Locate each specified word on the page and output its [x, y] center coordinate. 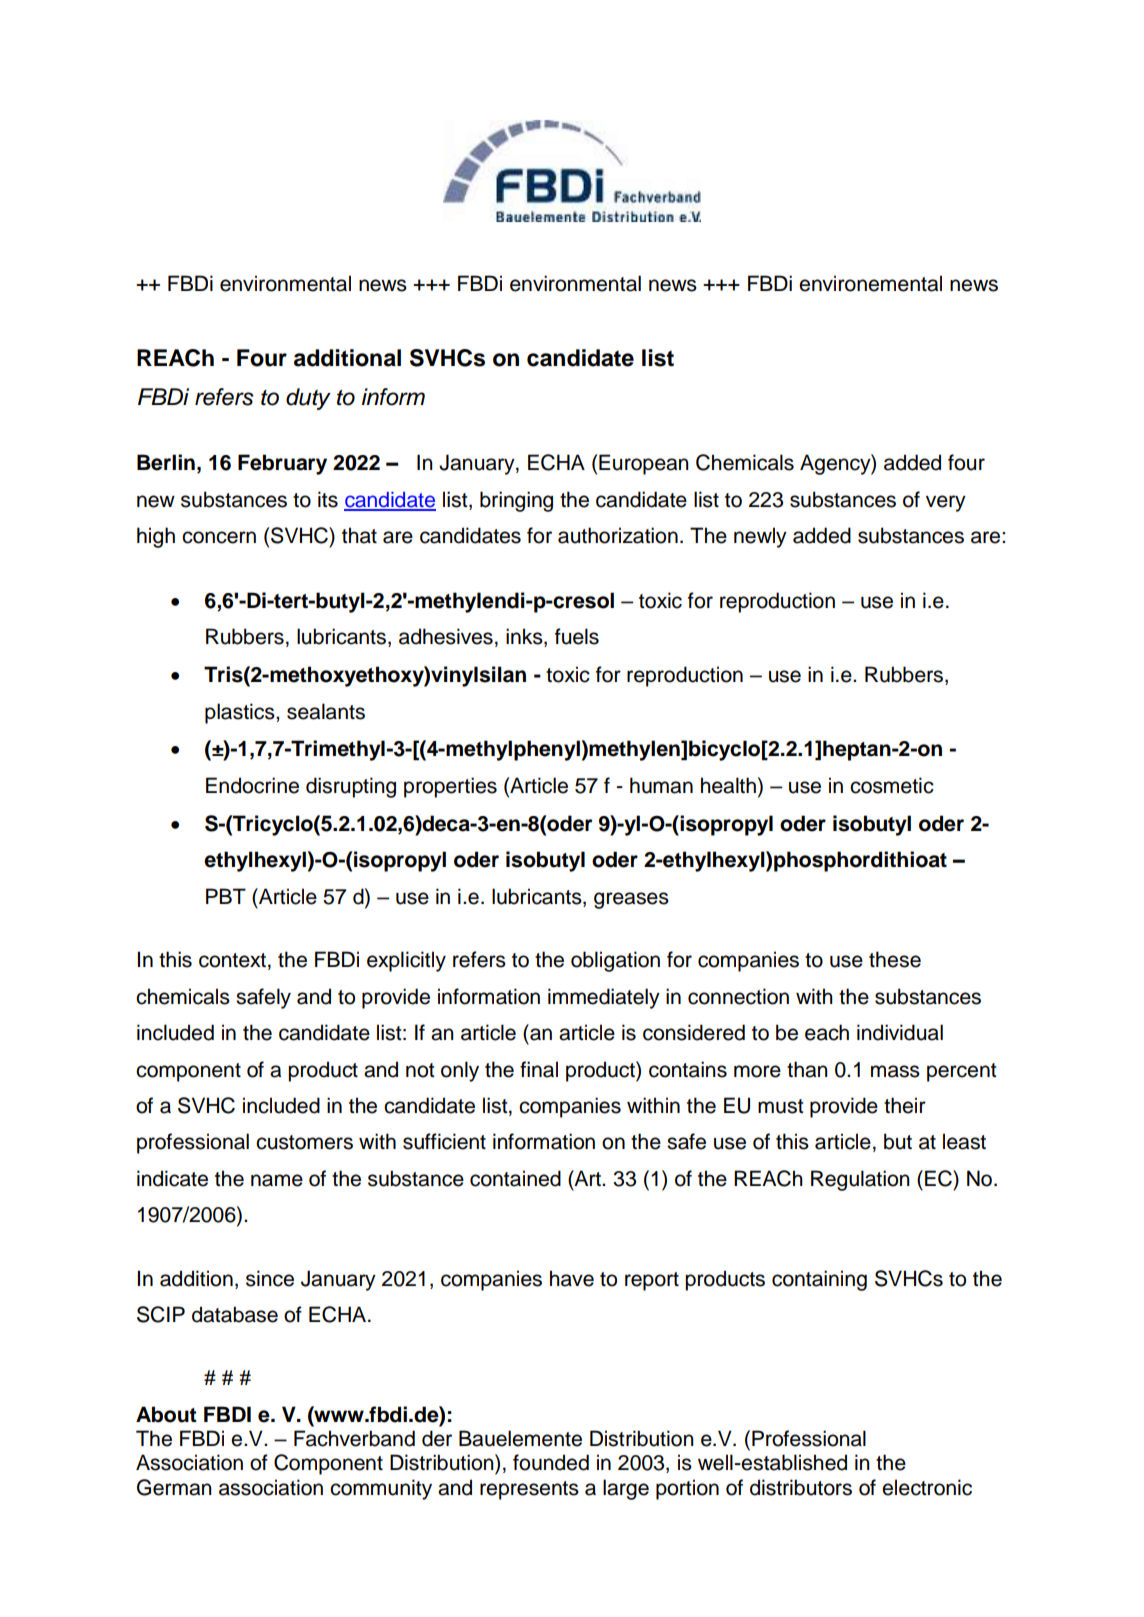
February [282, 464]
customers [304, 1142]
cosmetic [892, 785]
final [539, 1069]
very [946, 503]
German [174, 1487]
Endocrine [252, 785]
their [905, 1105]
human [661, 785]
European [644, 464]
